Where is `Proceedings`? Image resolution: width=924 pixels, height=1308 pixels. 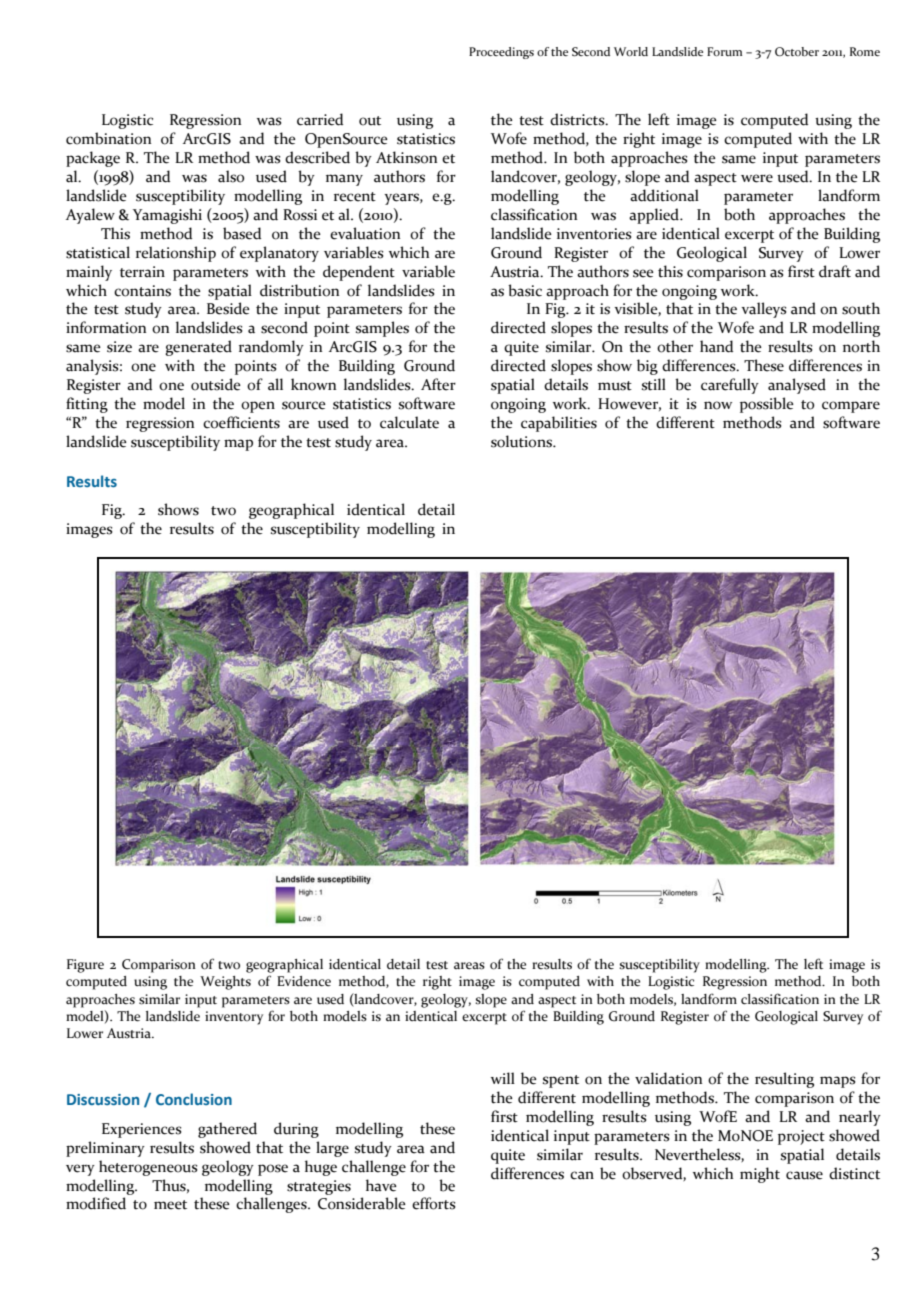
Proceedings is located at coordinates (501, 53).
